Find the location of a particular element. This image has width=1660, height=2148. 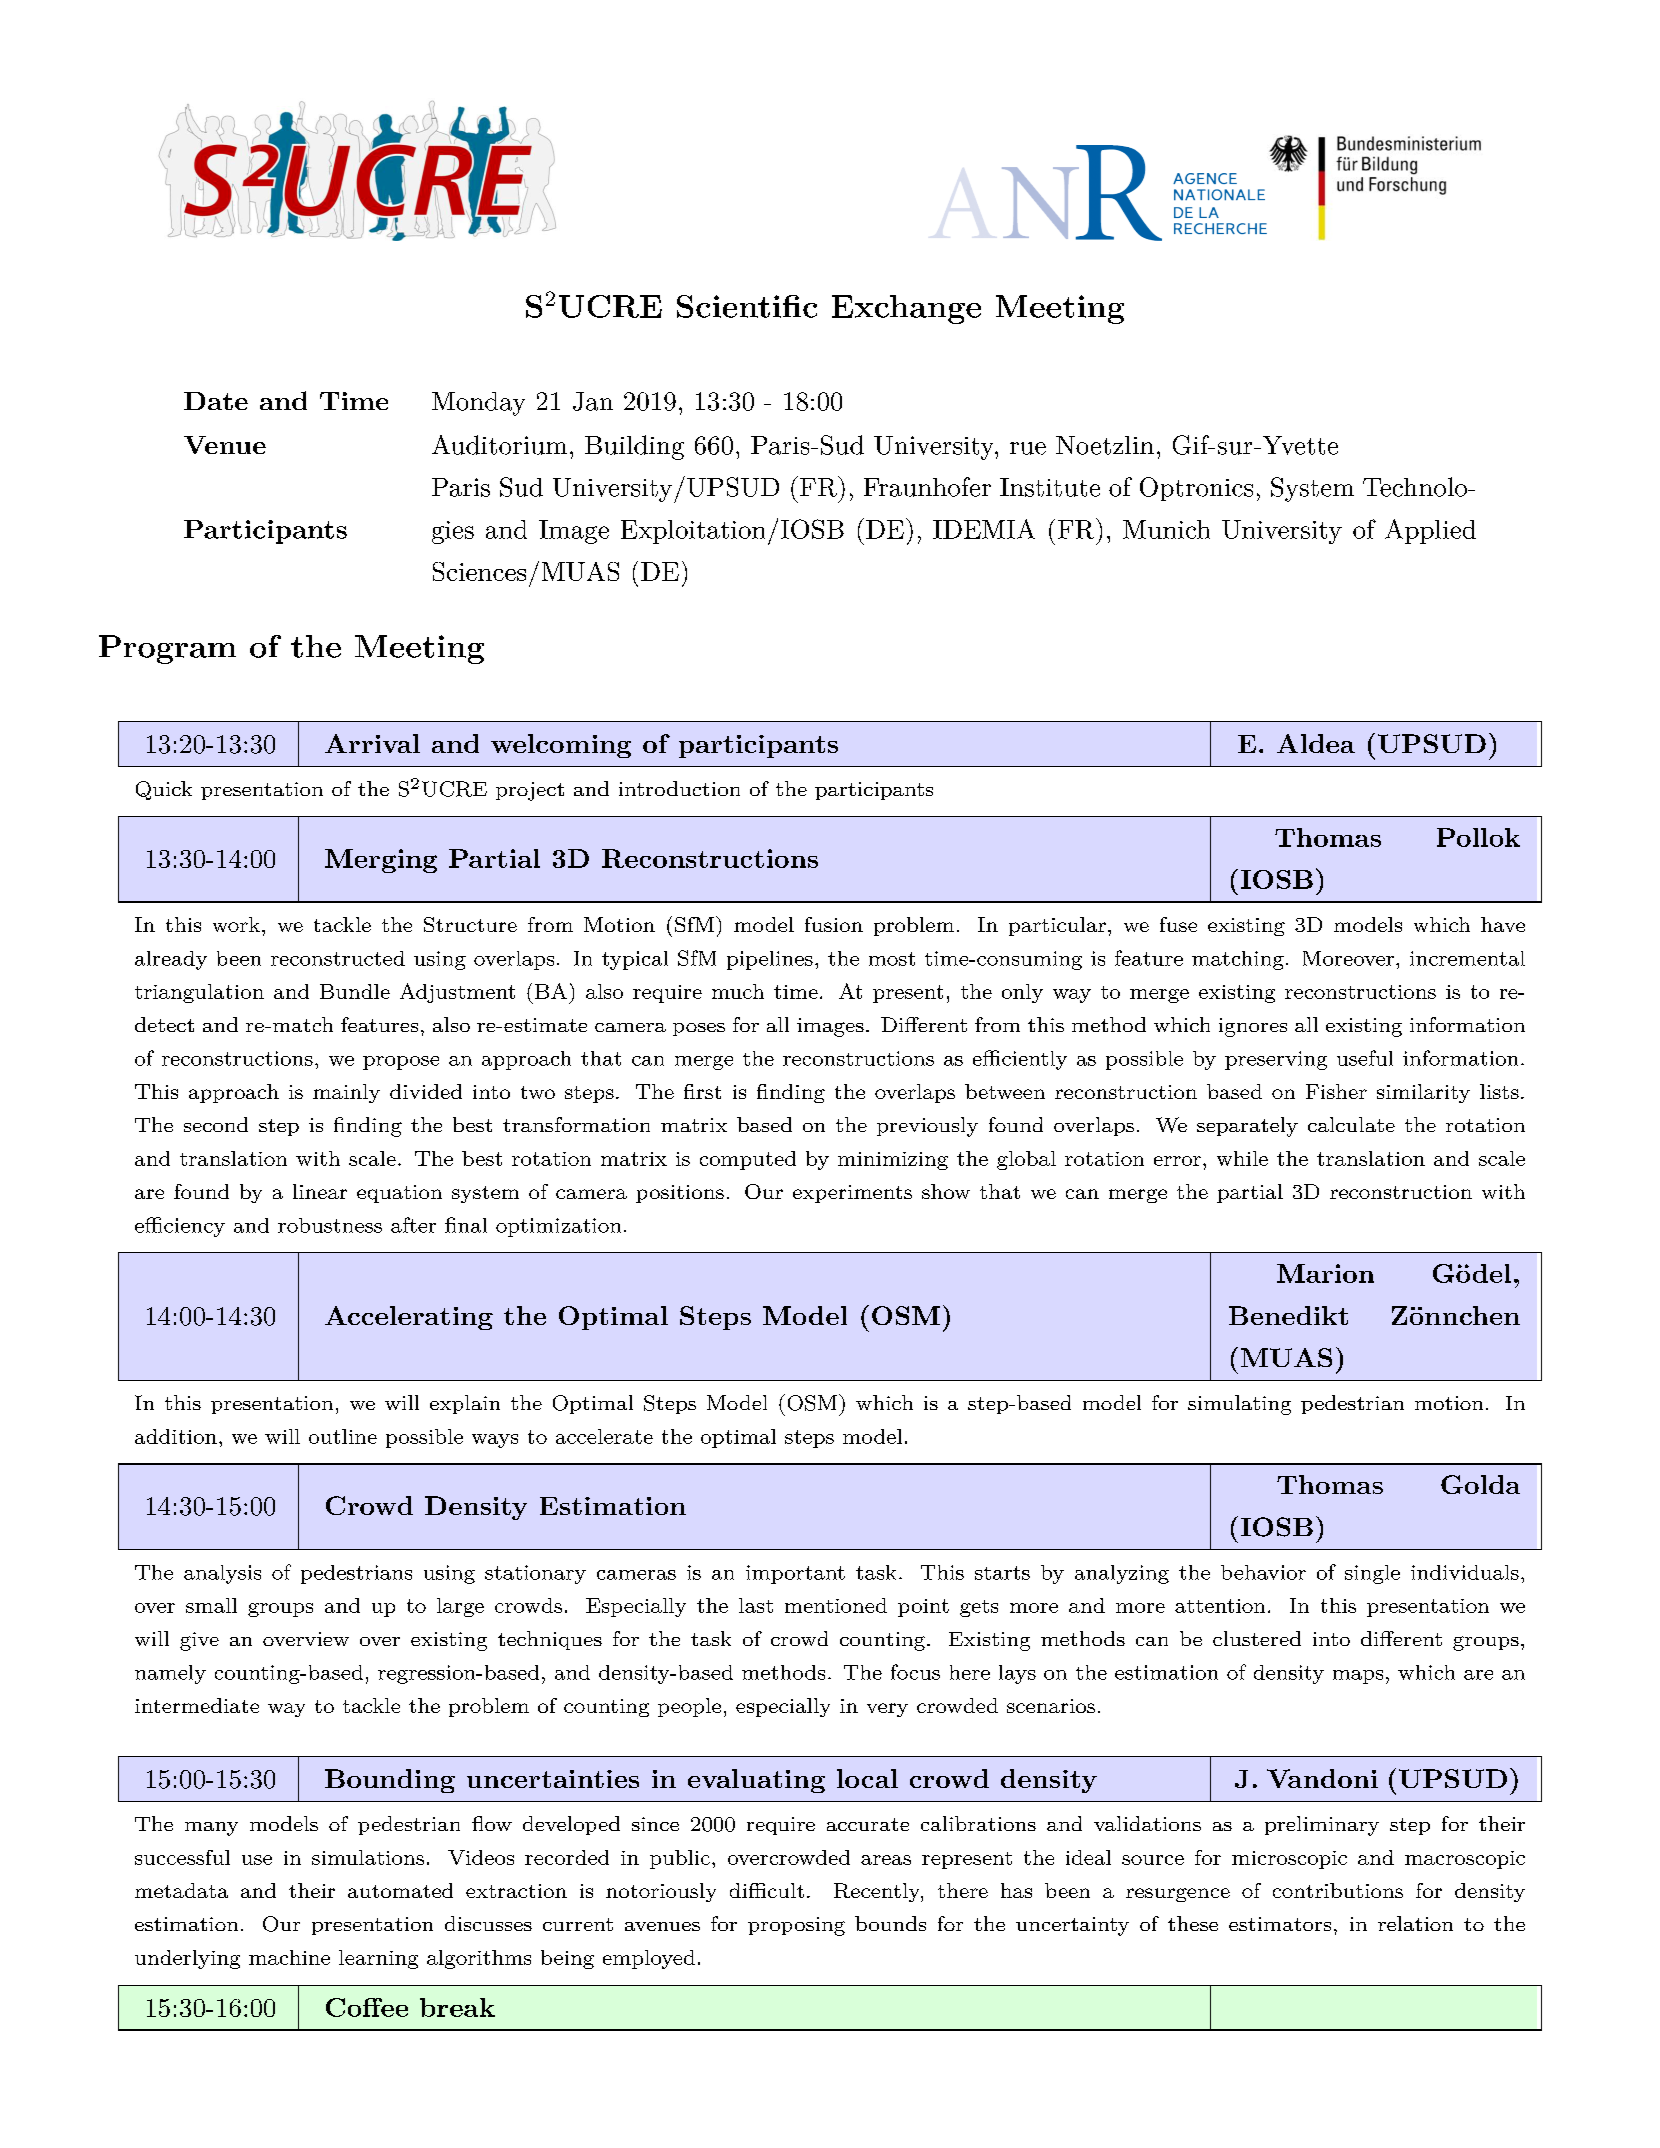

machine is located at coordinates (289, 1957).
